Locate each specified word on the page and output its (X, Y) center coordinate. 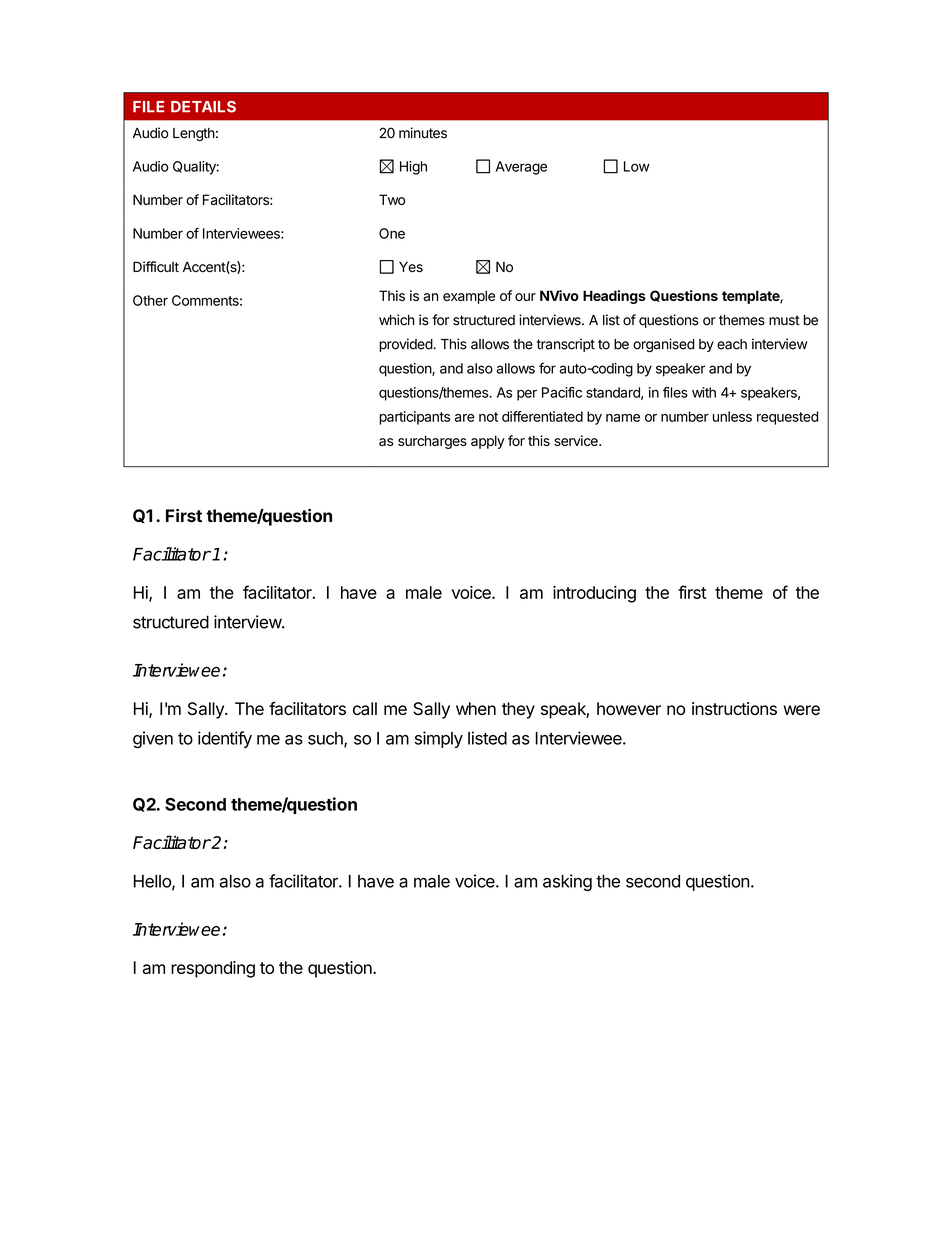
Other (150, 300)
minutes (423, 133)
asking (567, 882)
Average (521, 168)
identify (225, 739)
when (476, 708)
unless (732, 416)
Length (194, 134)
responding (213, 969)
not (488, 417)
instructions (734, 708)
